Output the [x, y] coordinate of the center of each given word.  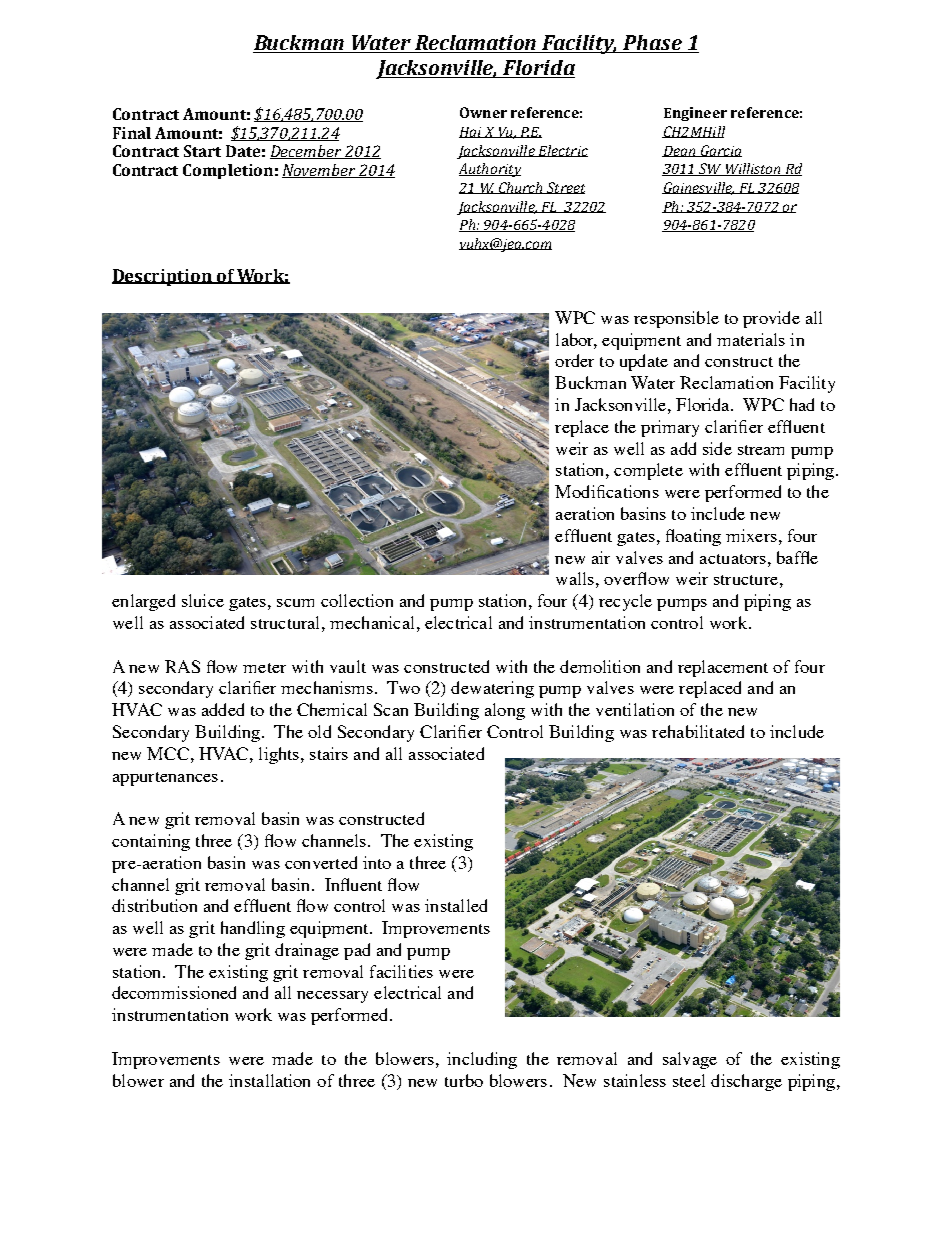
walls [575, 578]
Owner [483, 112]
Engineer [695, 114]
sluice [203, 600]
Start [202, 151]
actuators [733, 559]
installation [269, 1080]
